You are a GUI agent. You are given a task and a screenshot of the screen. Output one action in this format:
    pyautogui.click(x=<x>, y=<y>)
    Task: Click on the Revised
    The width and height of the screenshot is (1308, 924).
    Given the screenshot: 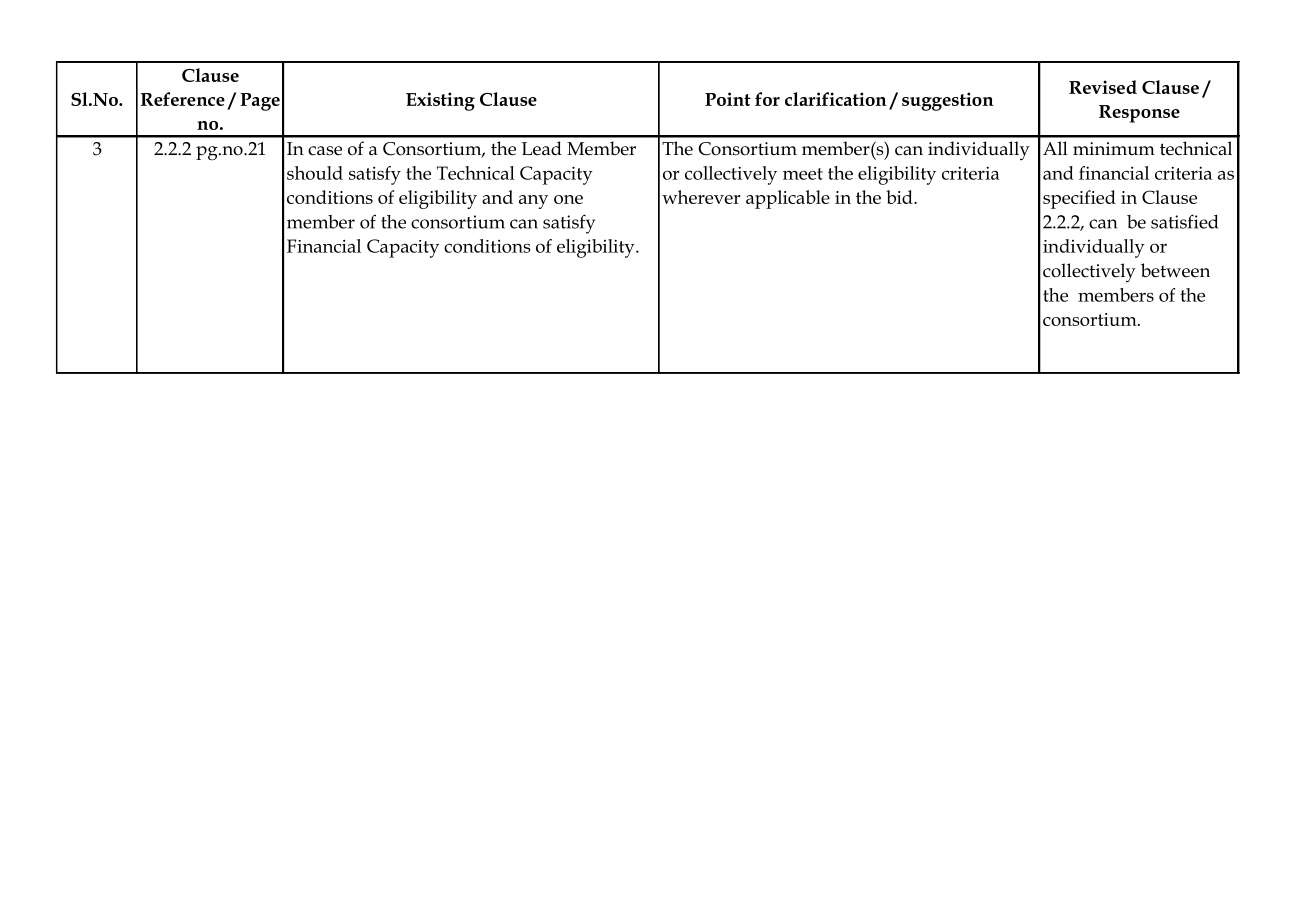 What is the action you would take?
    pyautogui.click(x=1103, y=87)
